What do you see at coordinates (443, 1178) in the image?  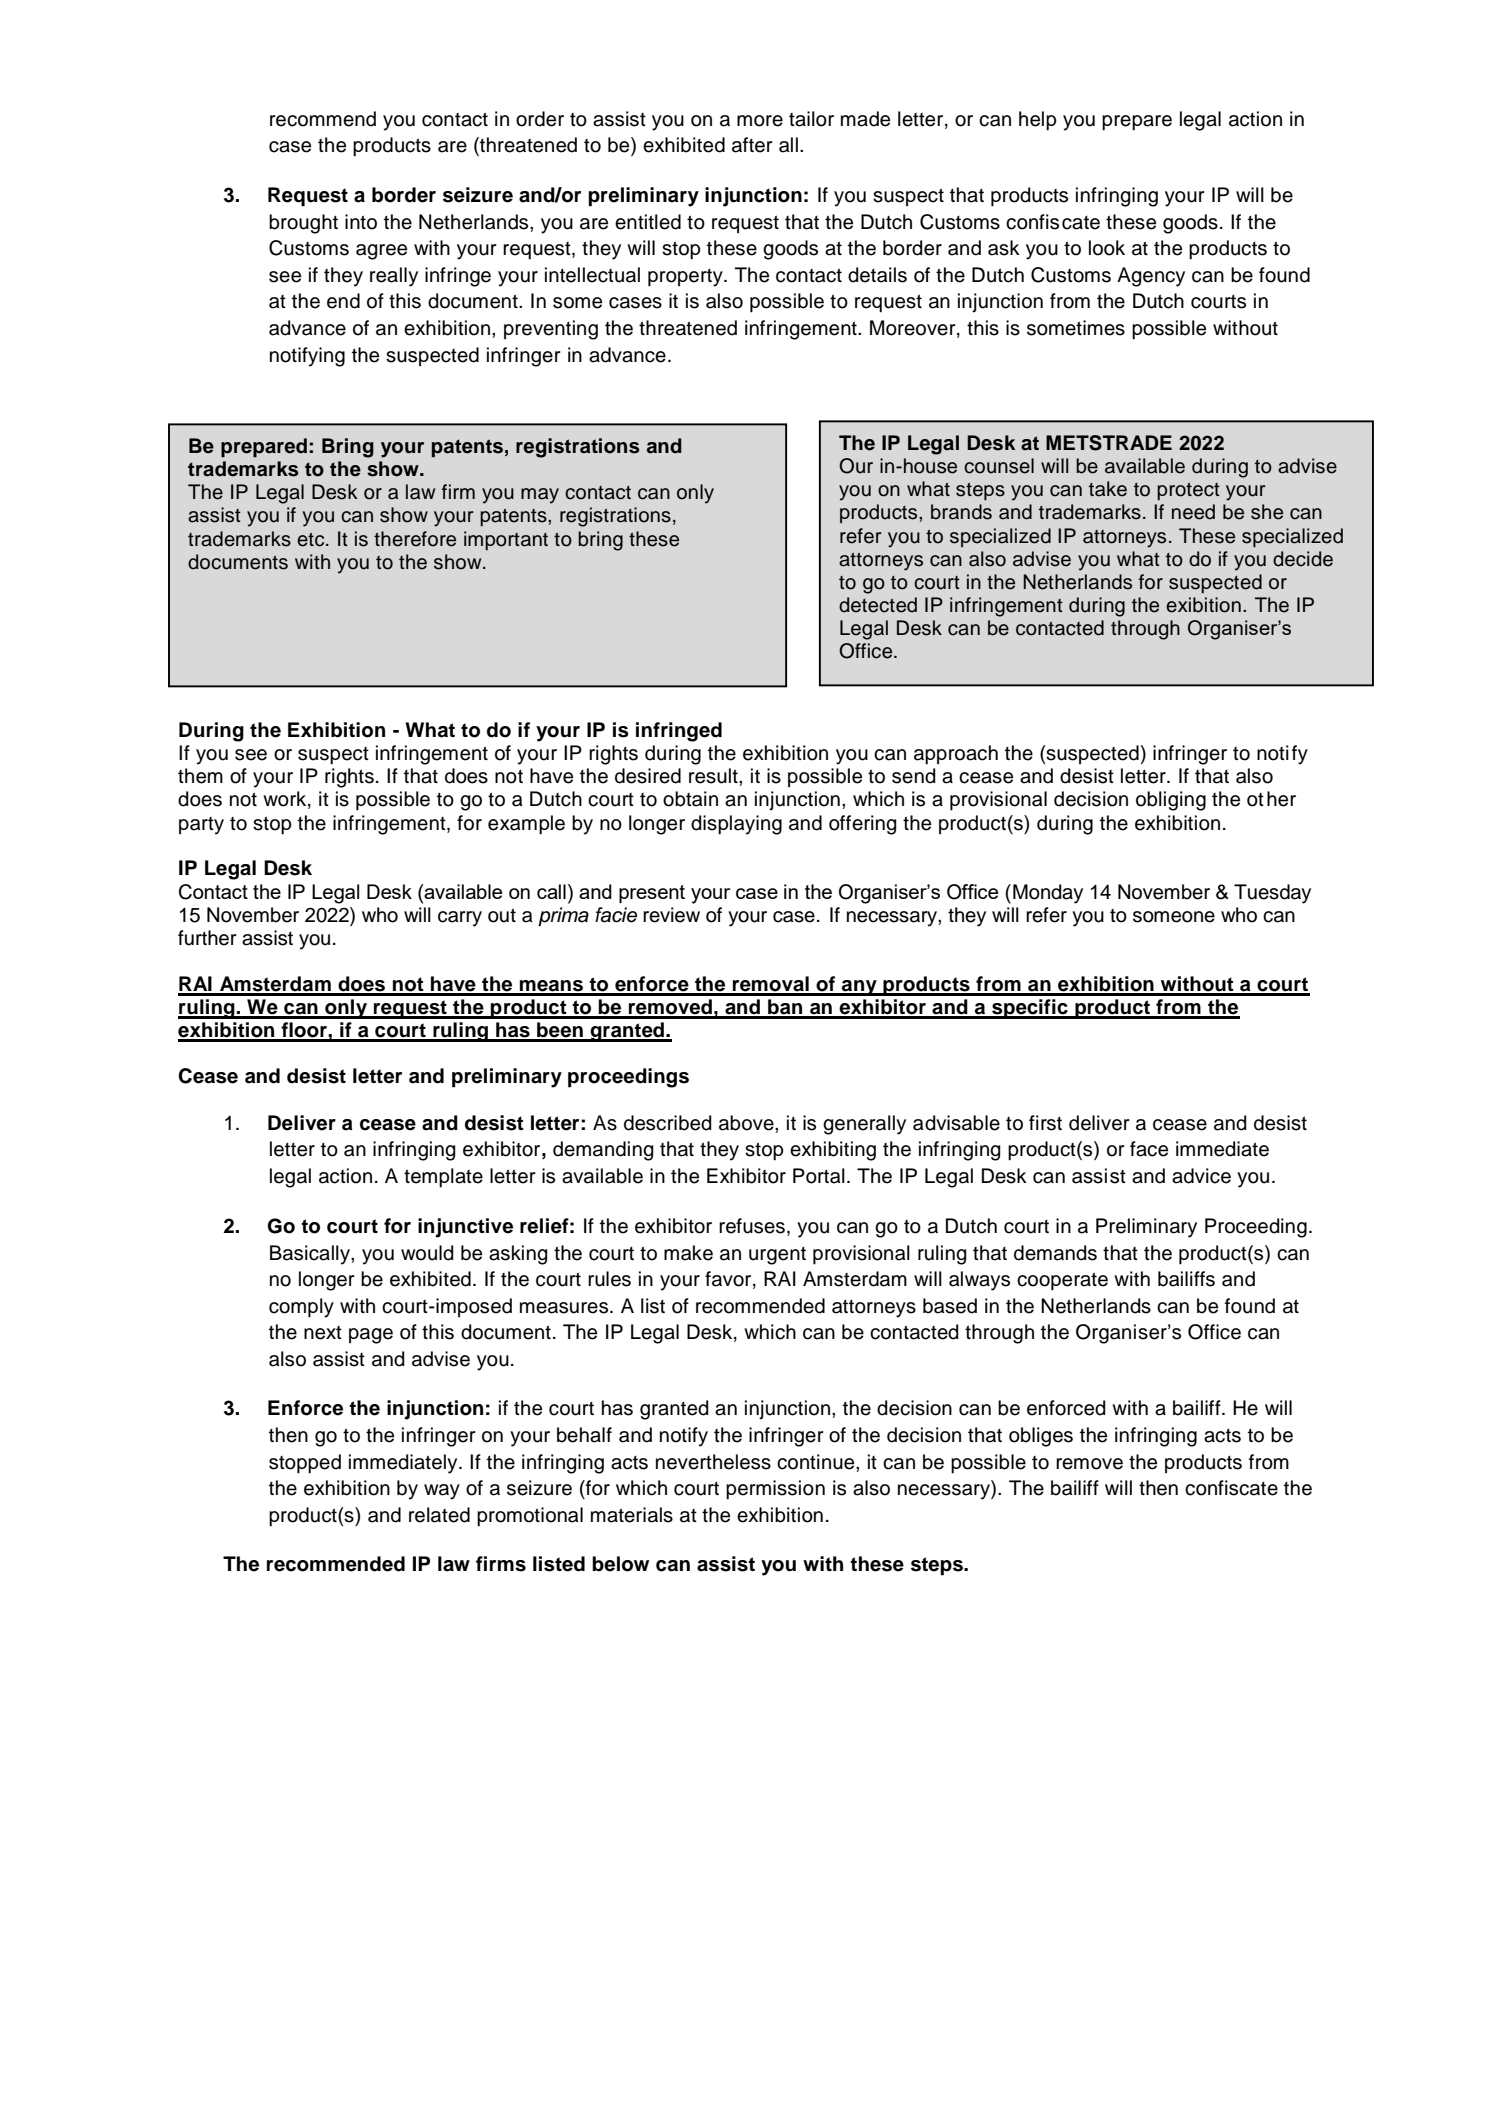 I see `template` at bounding box center [443, 1178].
